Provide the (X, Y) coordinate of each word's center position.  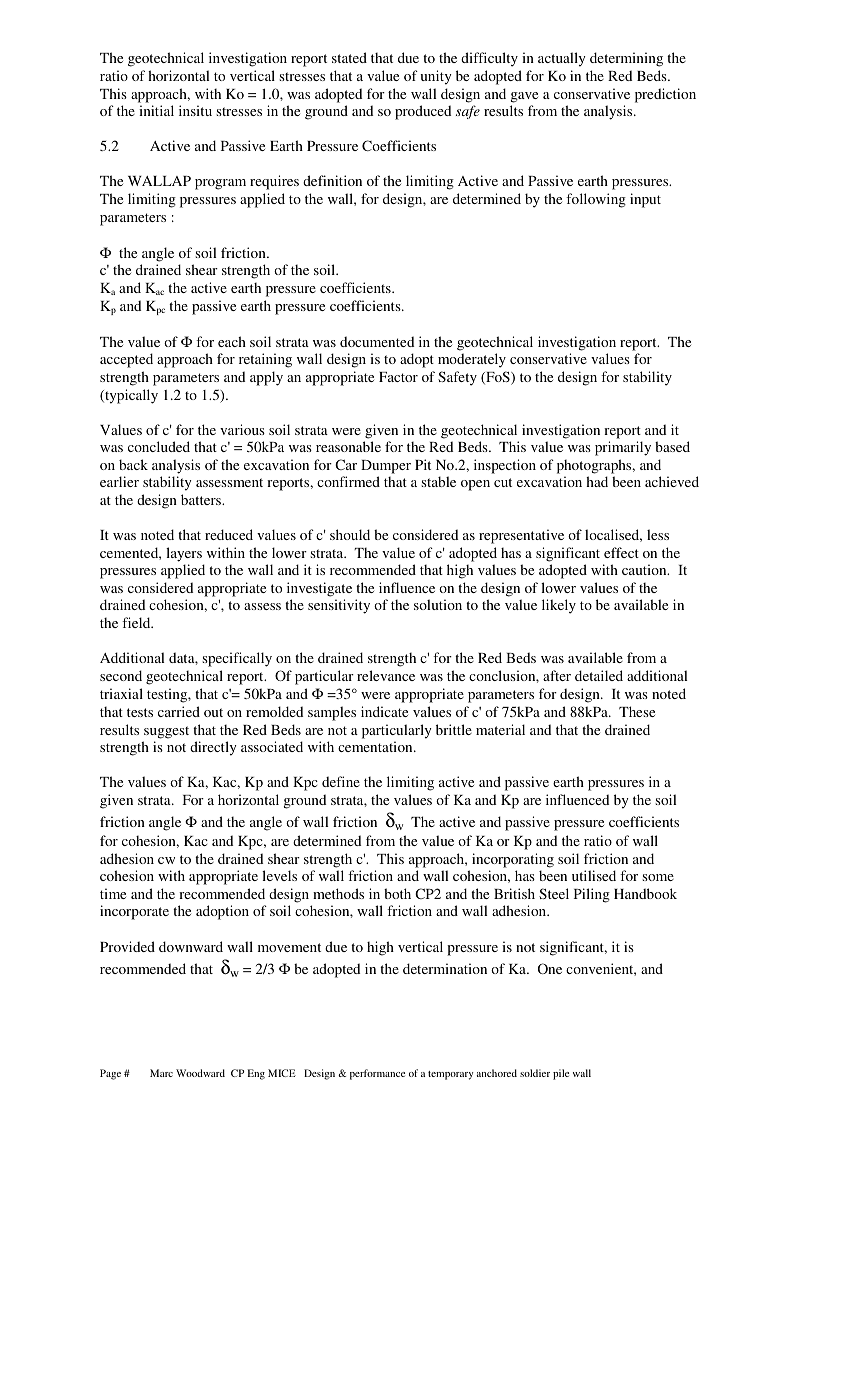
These (637, 711)
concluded (159, 446)
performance (377, 1074)
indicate (384, 711)
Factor (398, 377)
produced (423, 112)
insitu (195, 110)
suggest (166, 732)
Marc (161, 1073)
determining (626, 59)
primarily (623, 448)
